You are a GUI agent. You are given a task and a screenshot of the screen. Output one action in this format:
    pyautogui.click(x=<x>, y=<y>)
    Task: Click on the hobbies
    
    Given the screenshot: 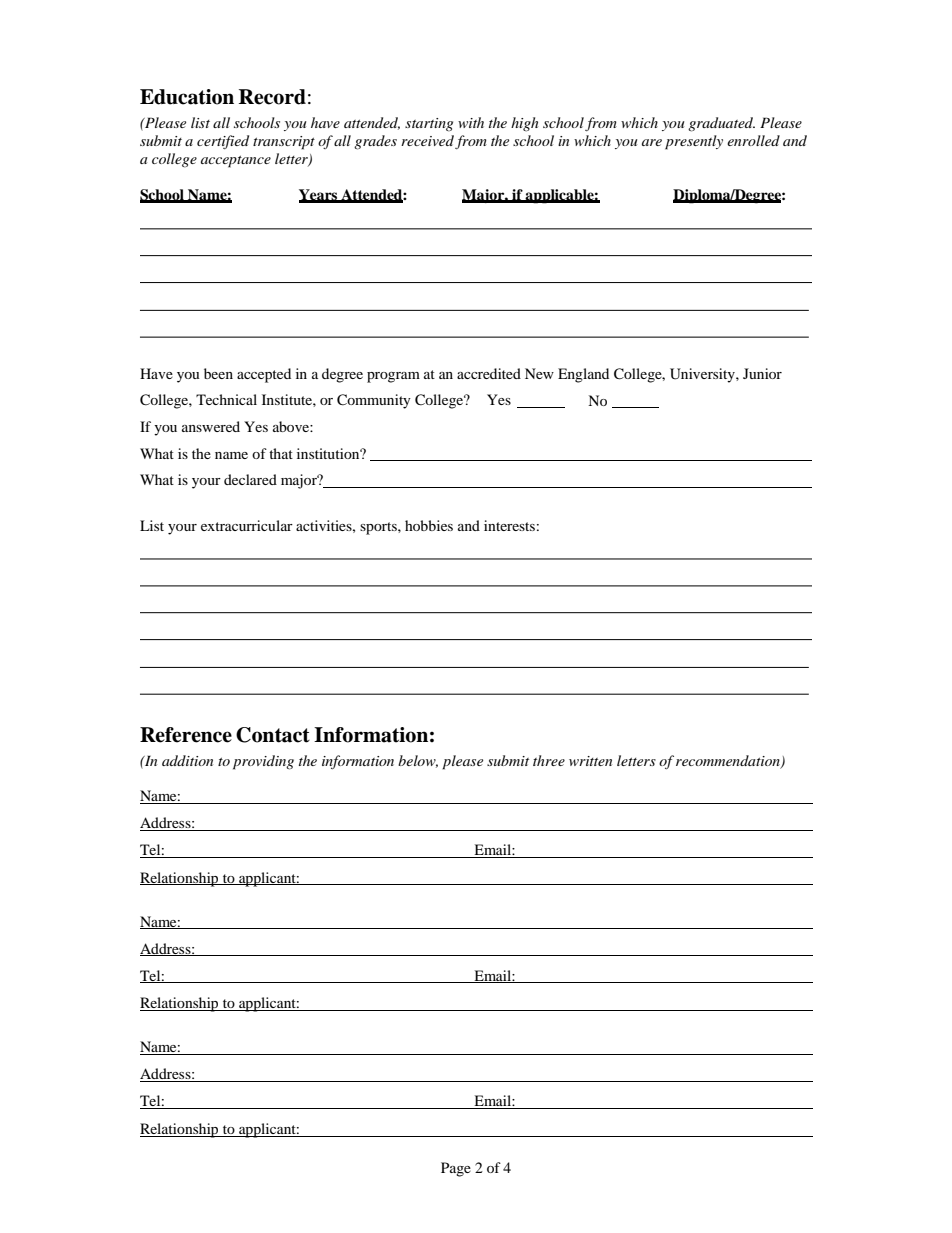 What is the action you would take?
    pyautogui.click(x=429, y=525)
